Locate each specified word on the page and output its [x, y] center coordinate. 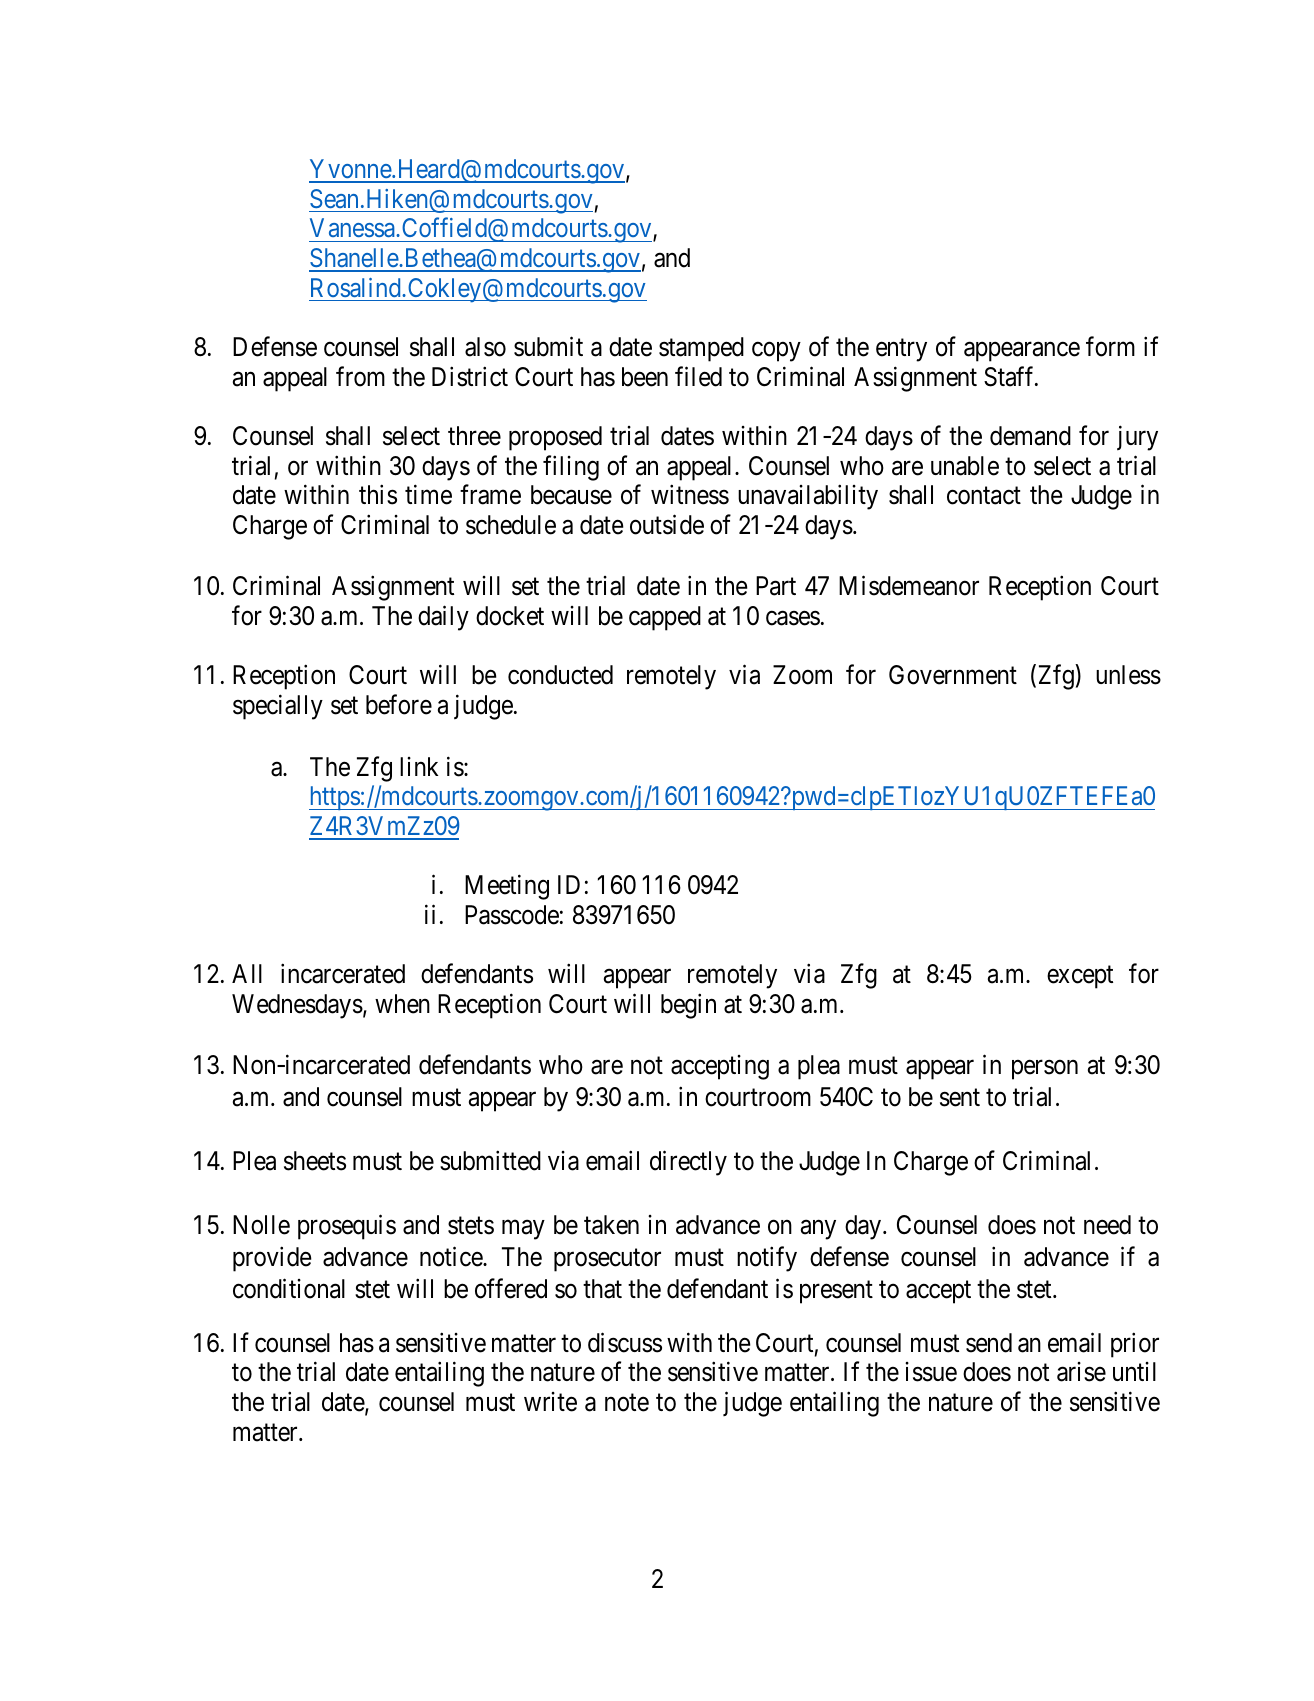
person [1045, 1070]
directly [688, 1163]
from [360, 376]
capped [665, 618]
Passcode [512, 915]
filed [698, 376]
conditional [289, 1289]
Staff [1010, 376]
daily [443, 618]
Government [953, 675]
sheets [315, 1161]
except [1080, 977]
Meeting [507, 887]
